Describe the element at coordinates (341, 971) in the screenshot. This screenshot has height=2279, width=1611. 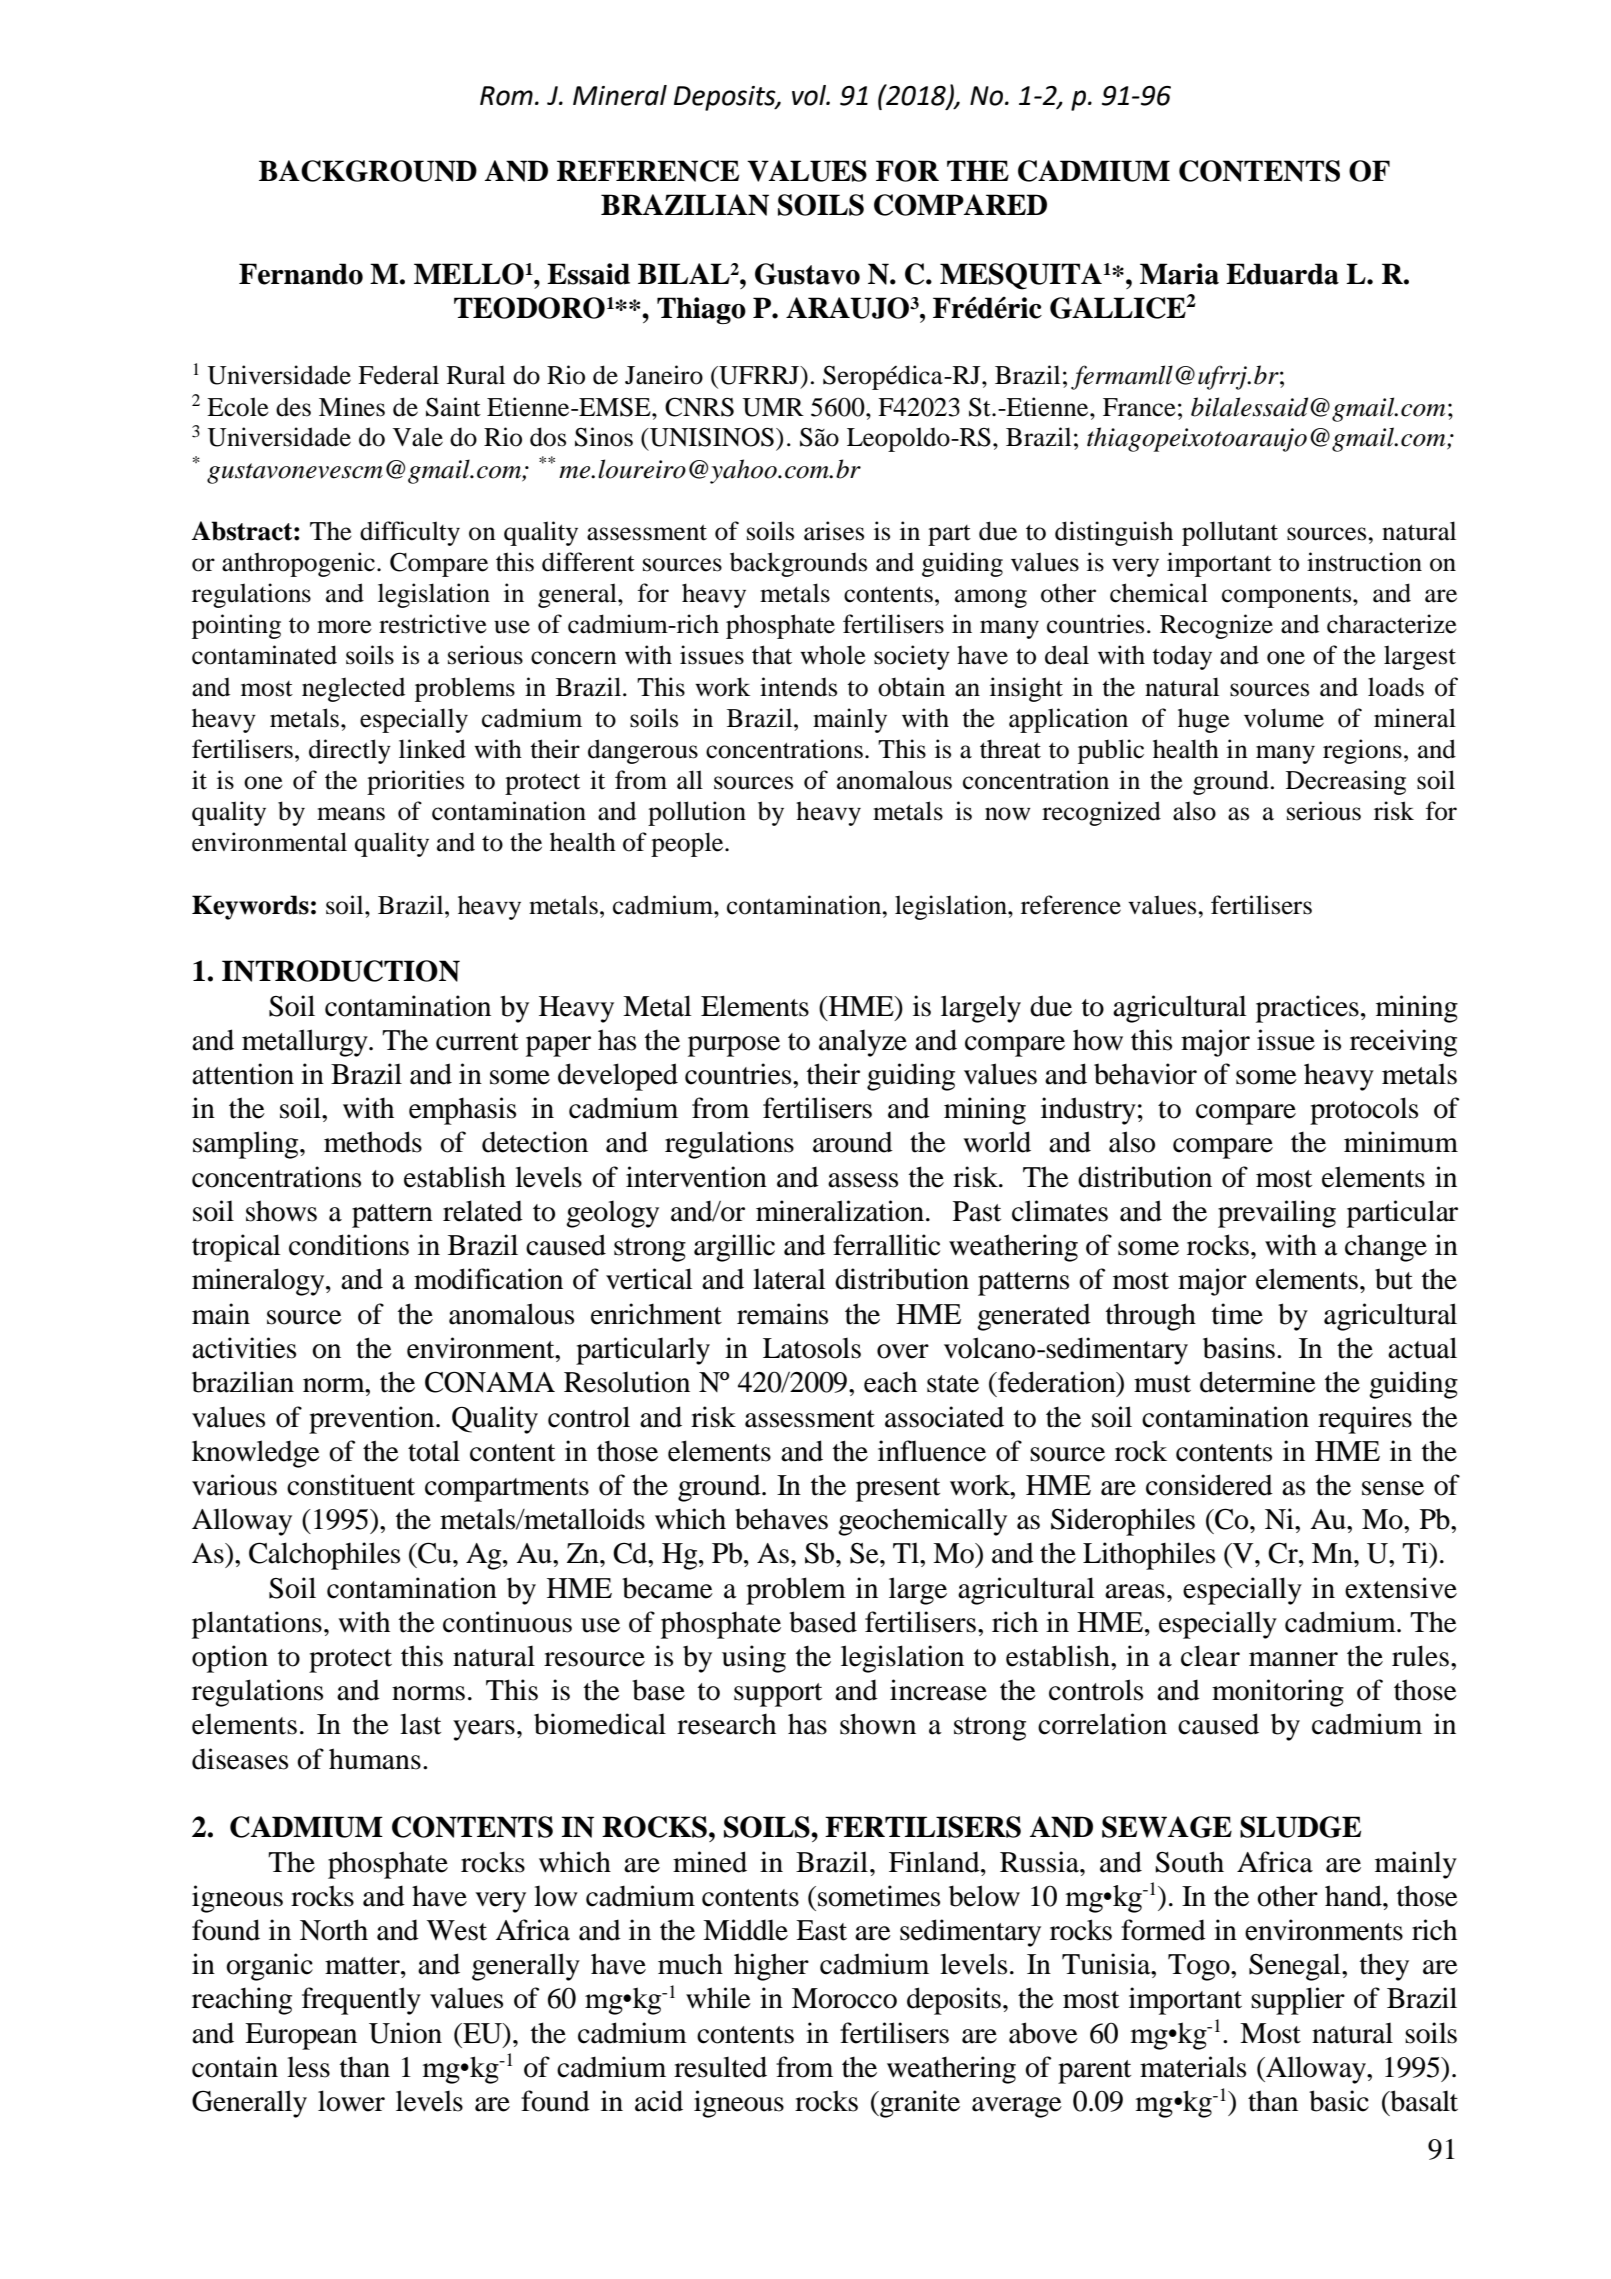
I see `INTRODUCTION` at that location.
